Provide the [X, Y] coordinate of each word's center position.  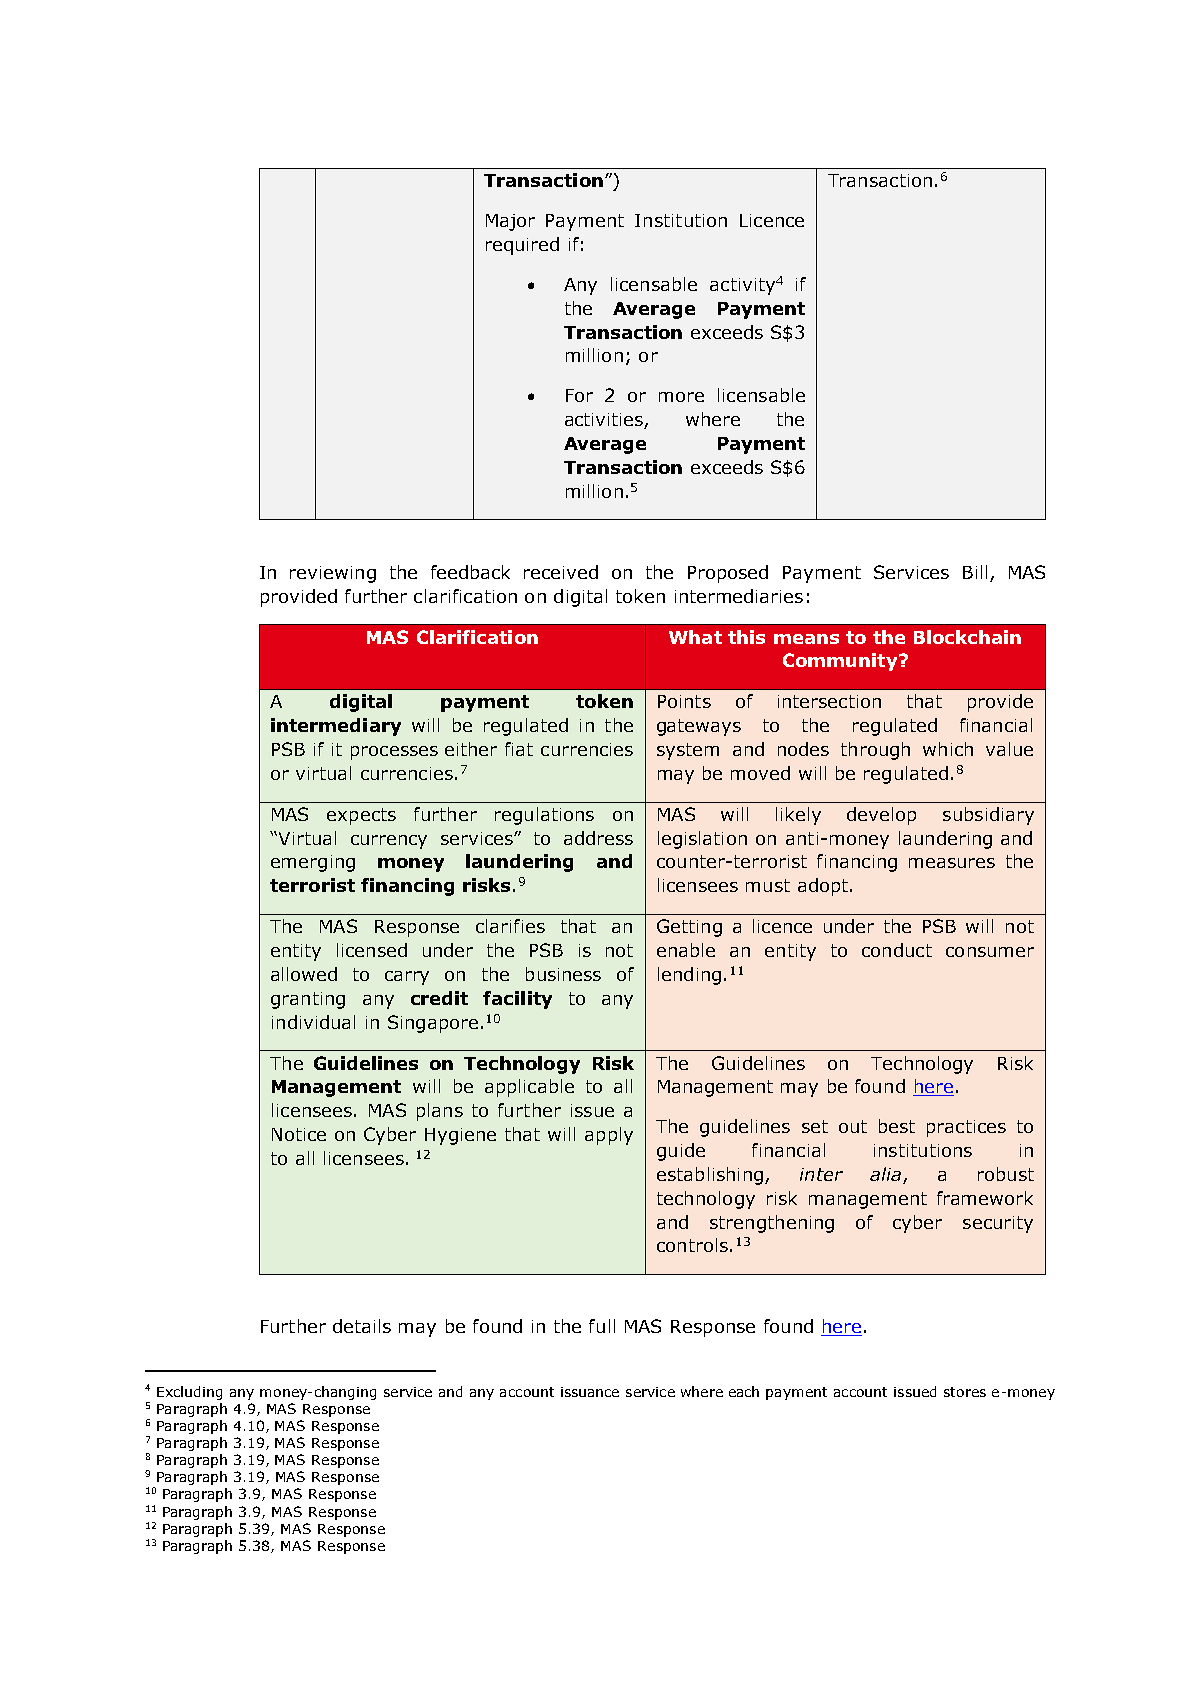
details [362, 1326]
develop [881, 816]
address [598, 838]
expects [361, 816]
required [522, 246]
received [561, 572]
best [897, 1126]
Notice [299, 1134]
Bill [975, 572]
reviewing [333, 574]
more [681, 397]
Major [510, 222]
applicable [529, 1088]
